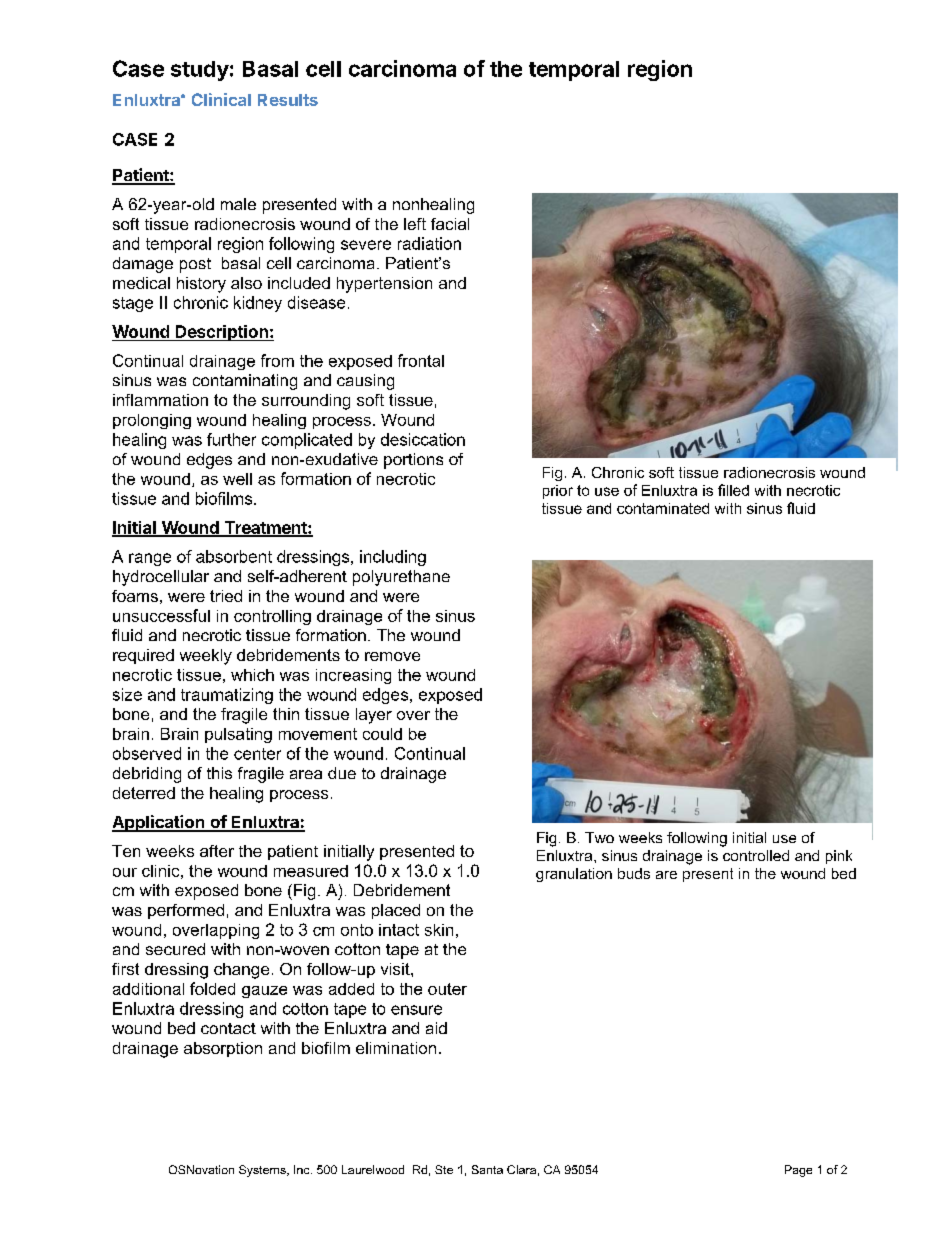  What do you see at coordinates (429, 243) in the page?
I see `radiation` at bounding box center [429, 243].
